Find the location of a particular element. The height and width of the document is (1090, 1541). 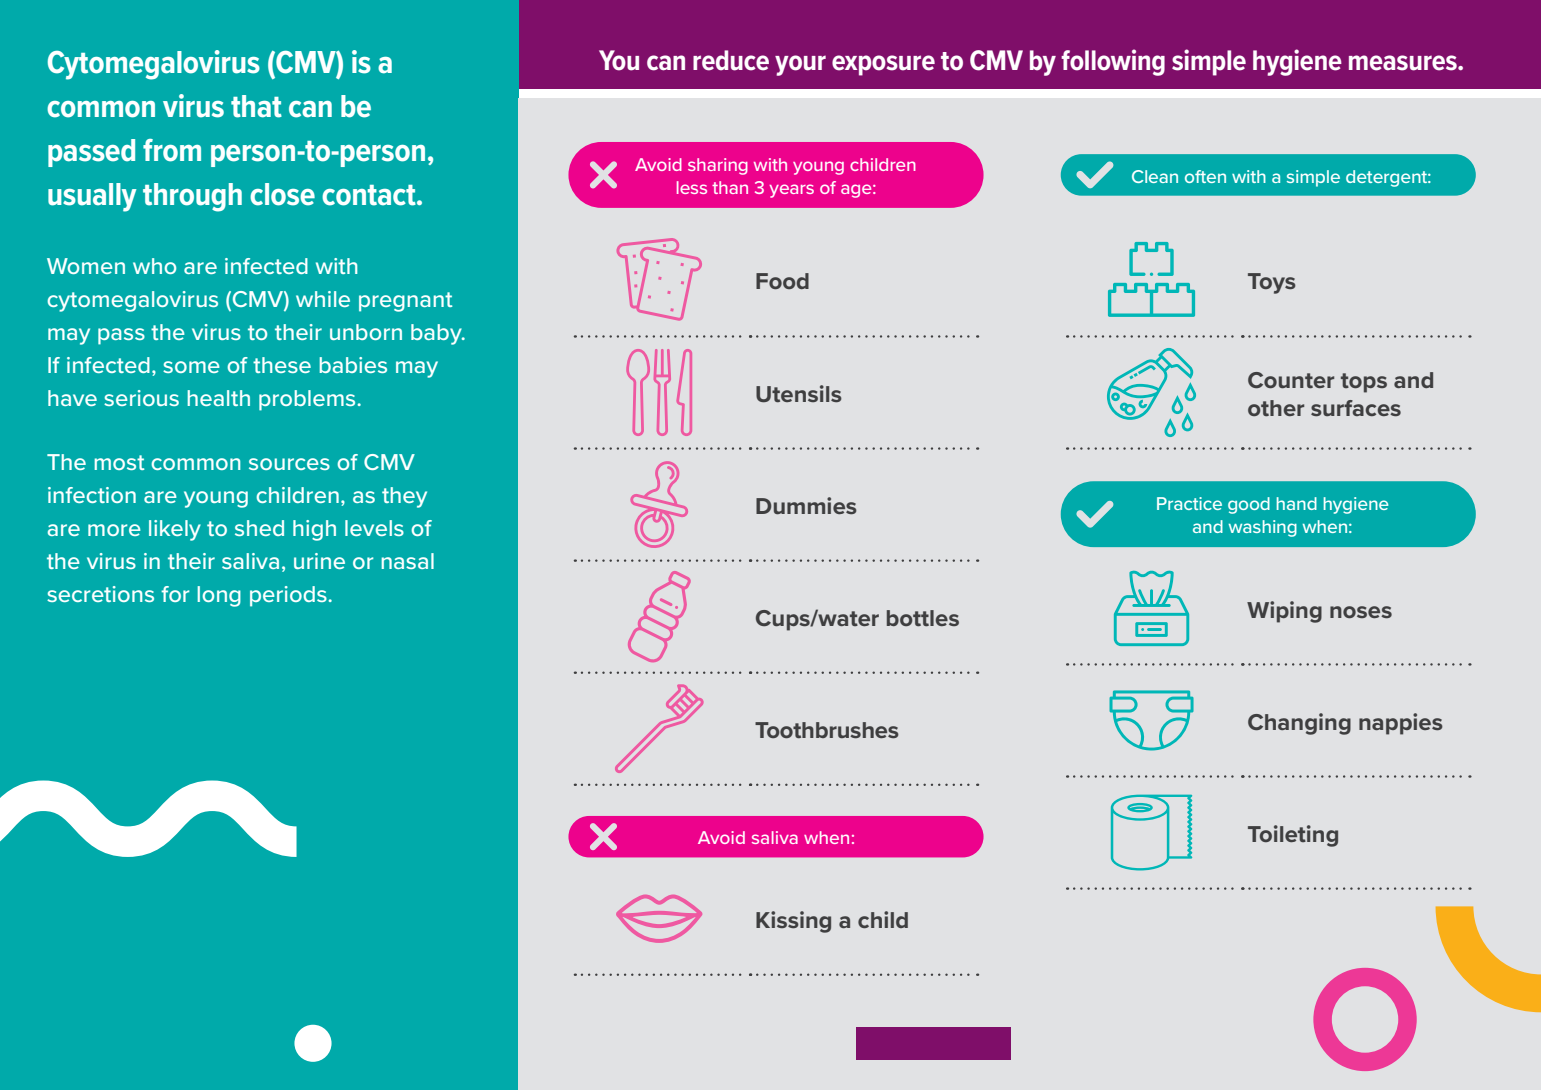

good is located at coordinates (1249, 505).
